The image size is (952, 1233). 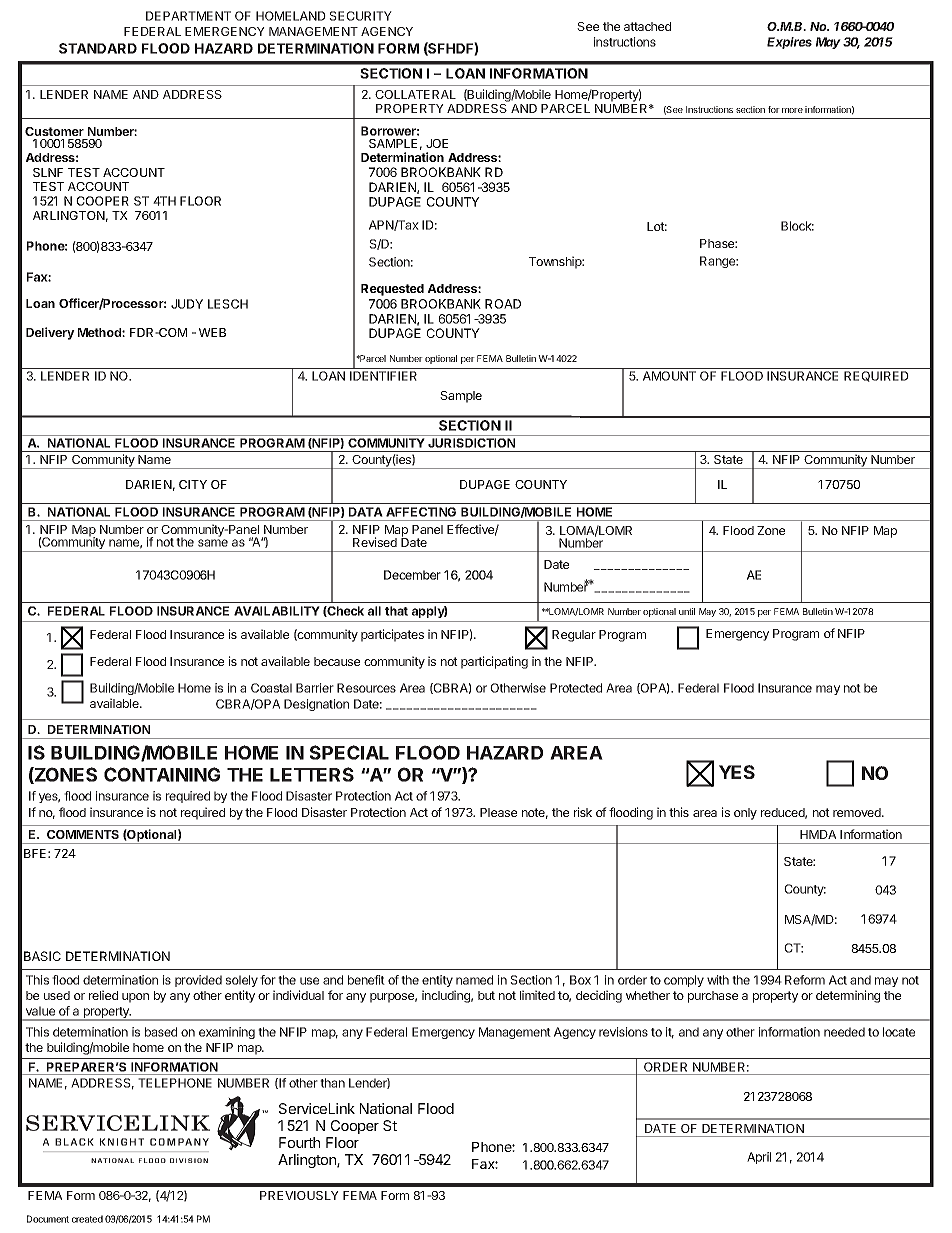 I want to click on Expires, so click(x=789, y=43).
